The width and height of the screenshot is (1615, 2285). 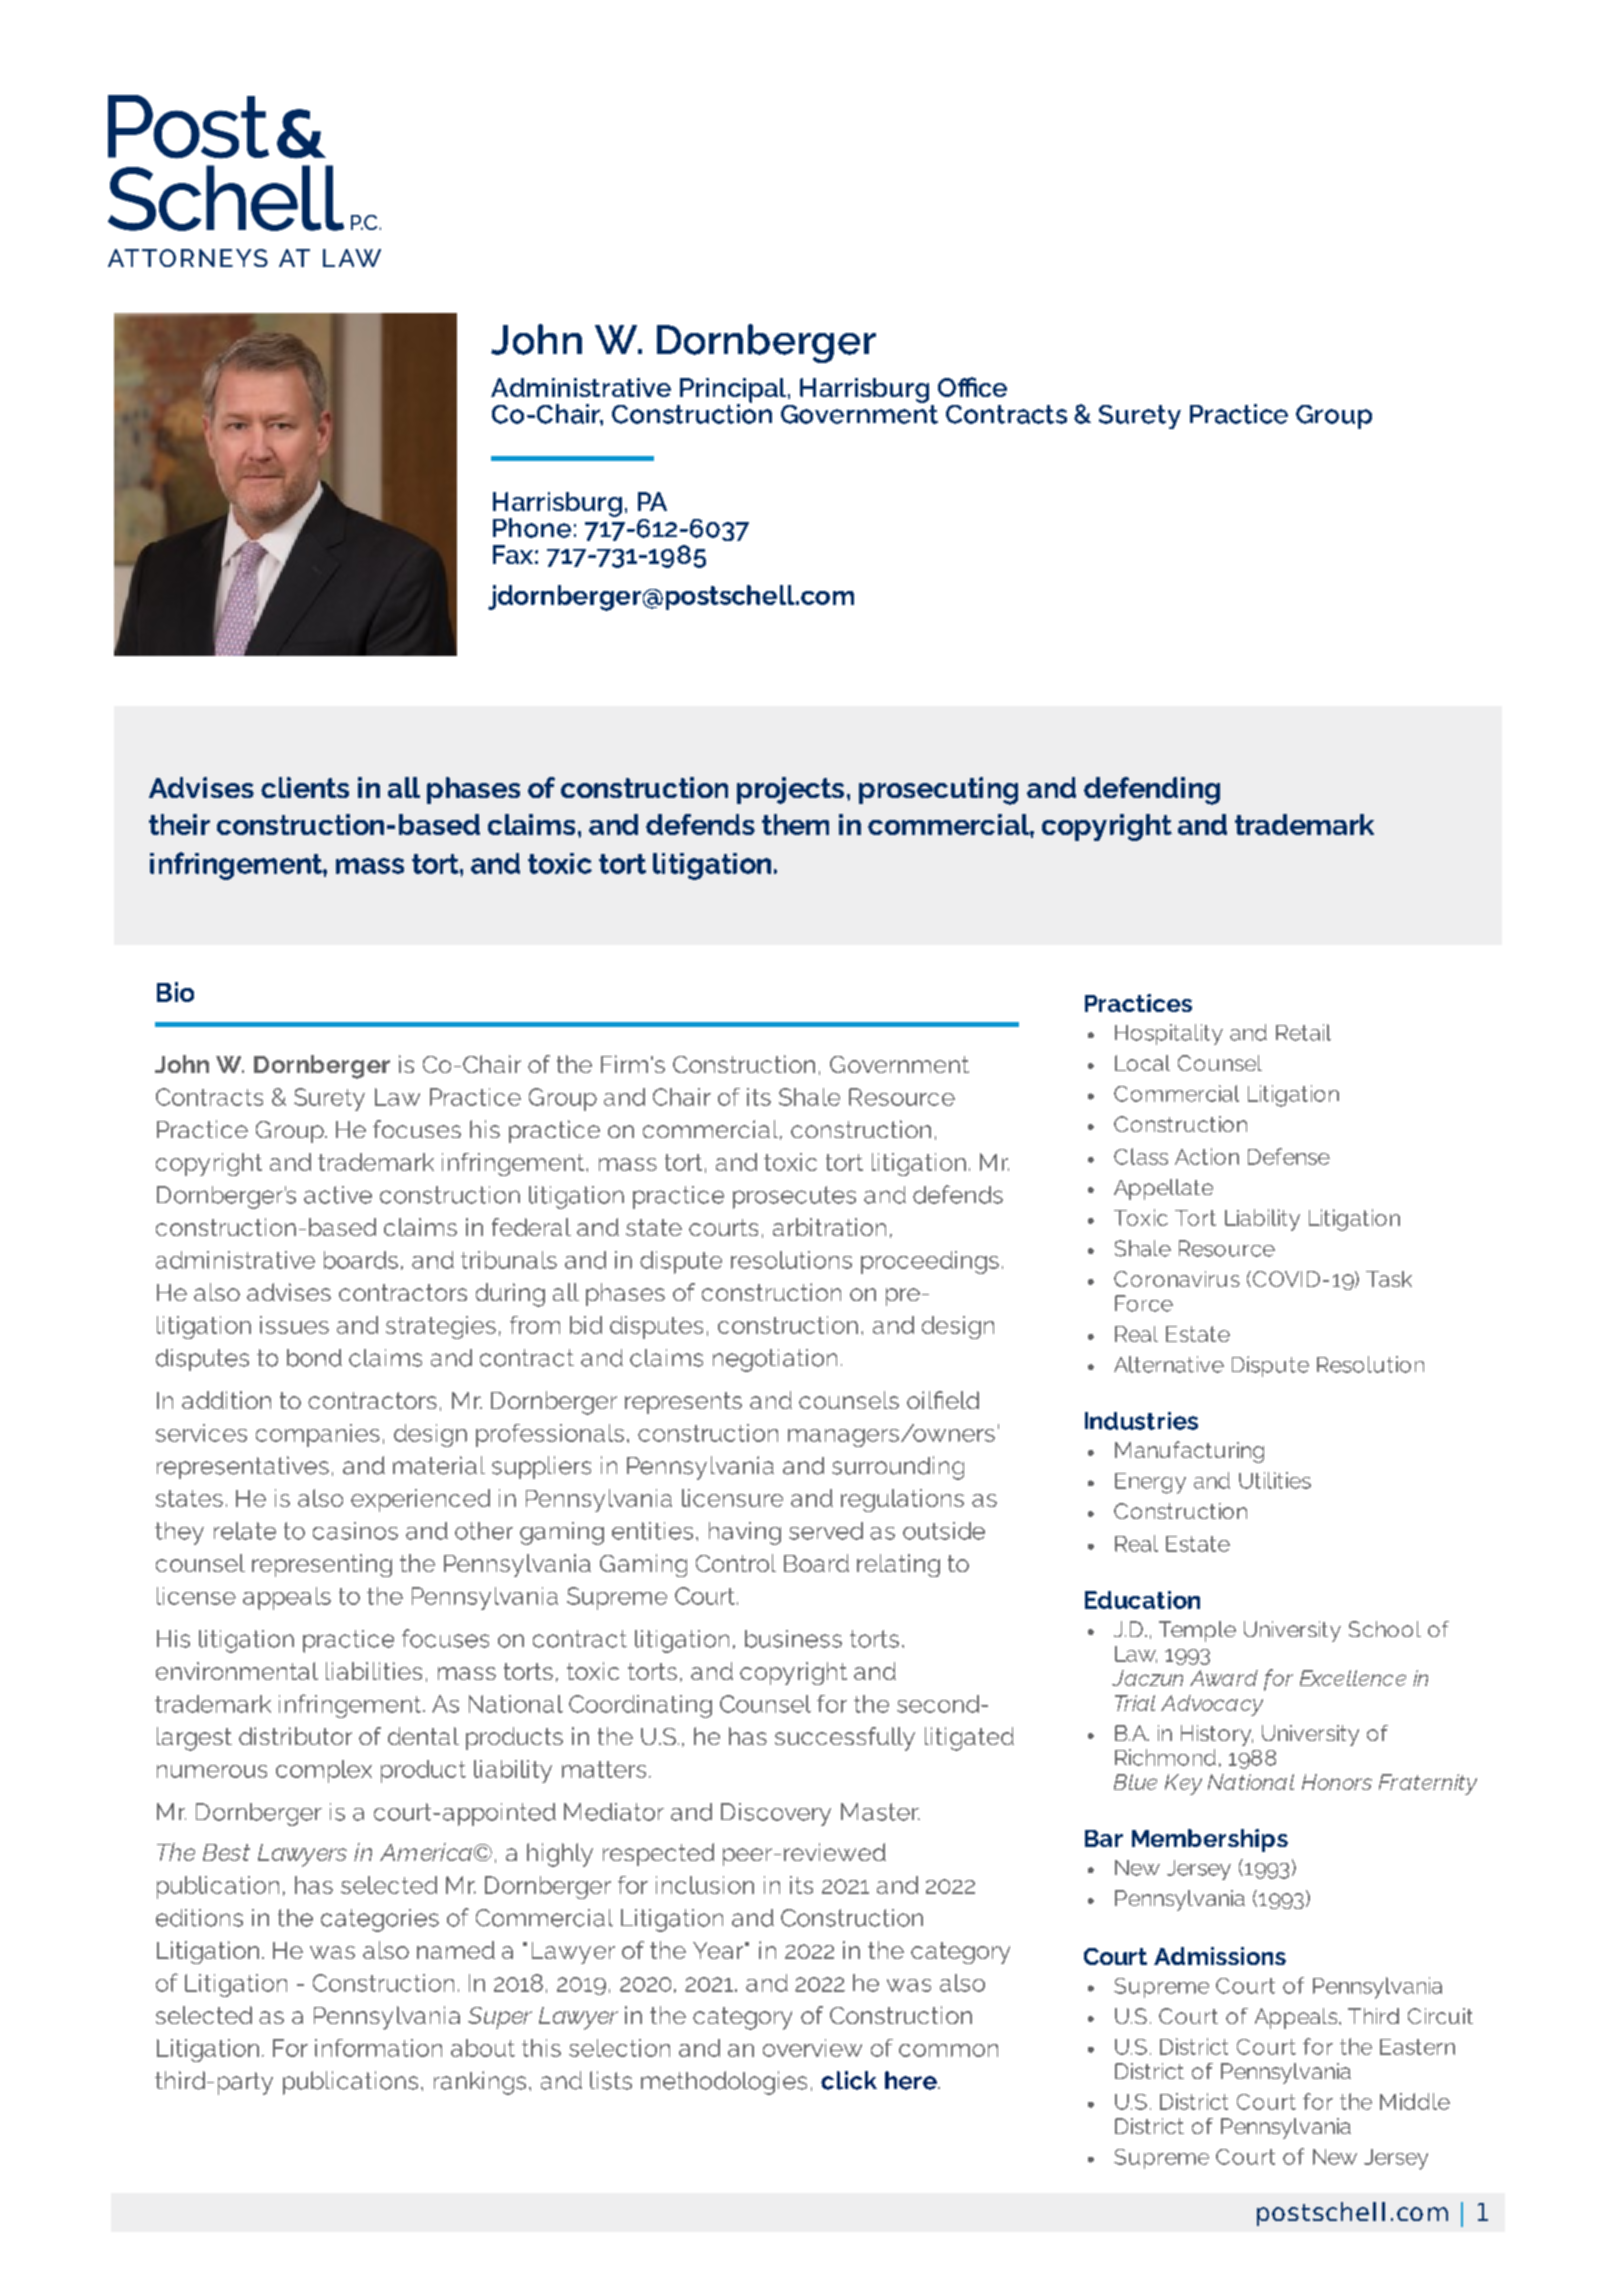 I want to click on Principal, so click(x=734, y=391).
